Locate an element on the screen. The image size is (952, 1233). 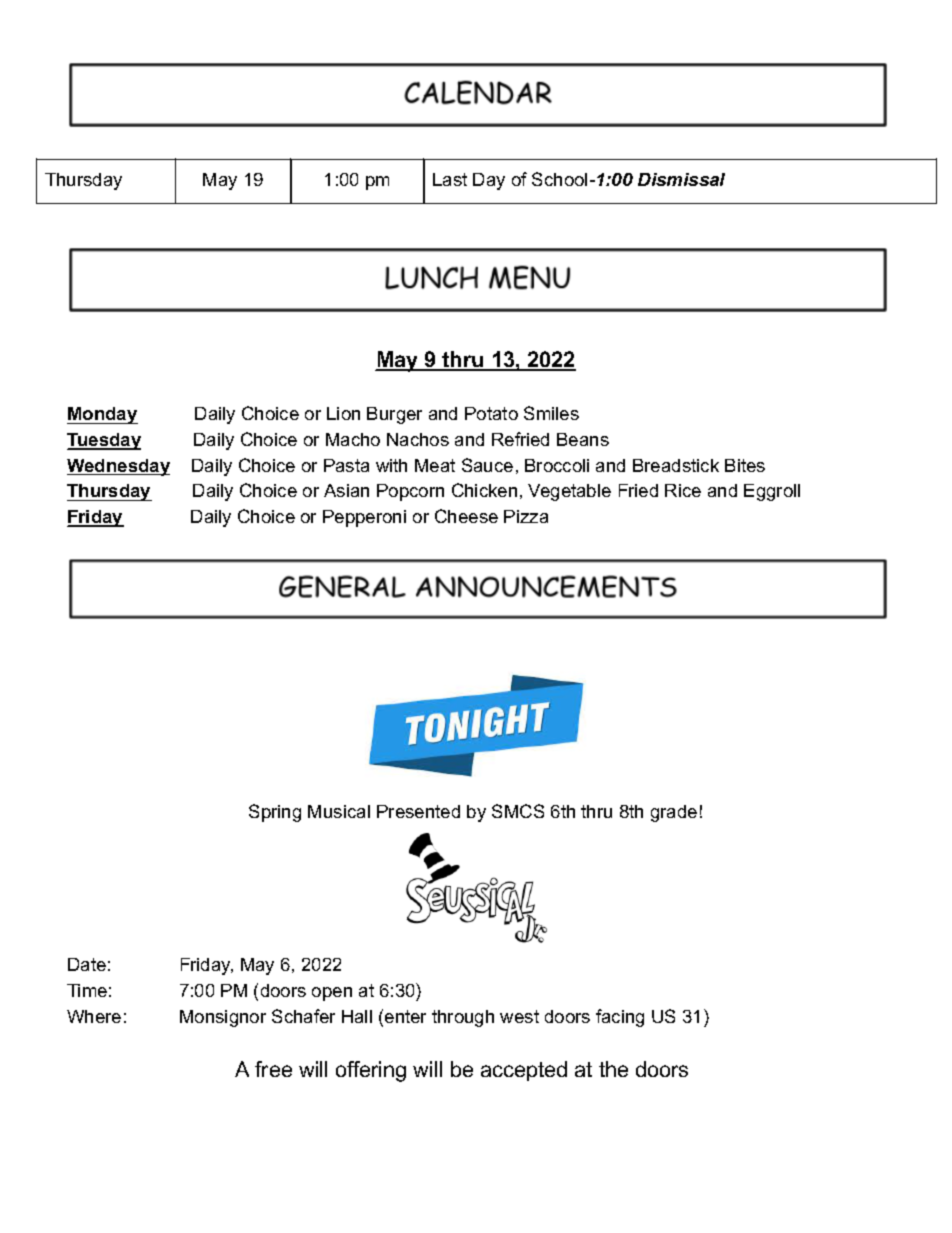
Wednesday is located at coordinates (118, 467).
